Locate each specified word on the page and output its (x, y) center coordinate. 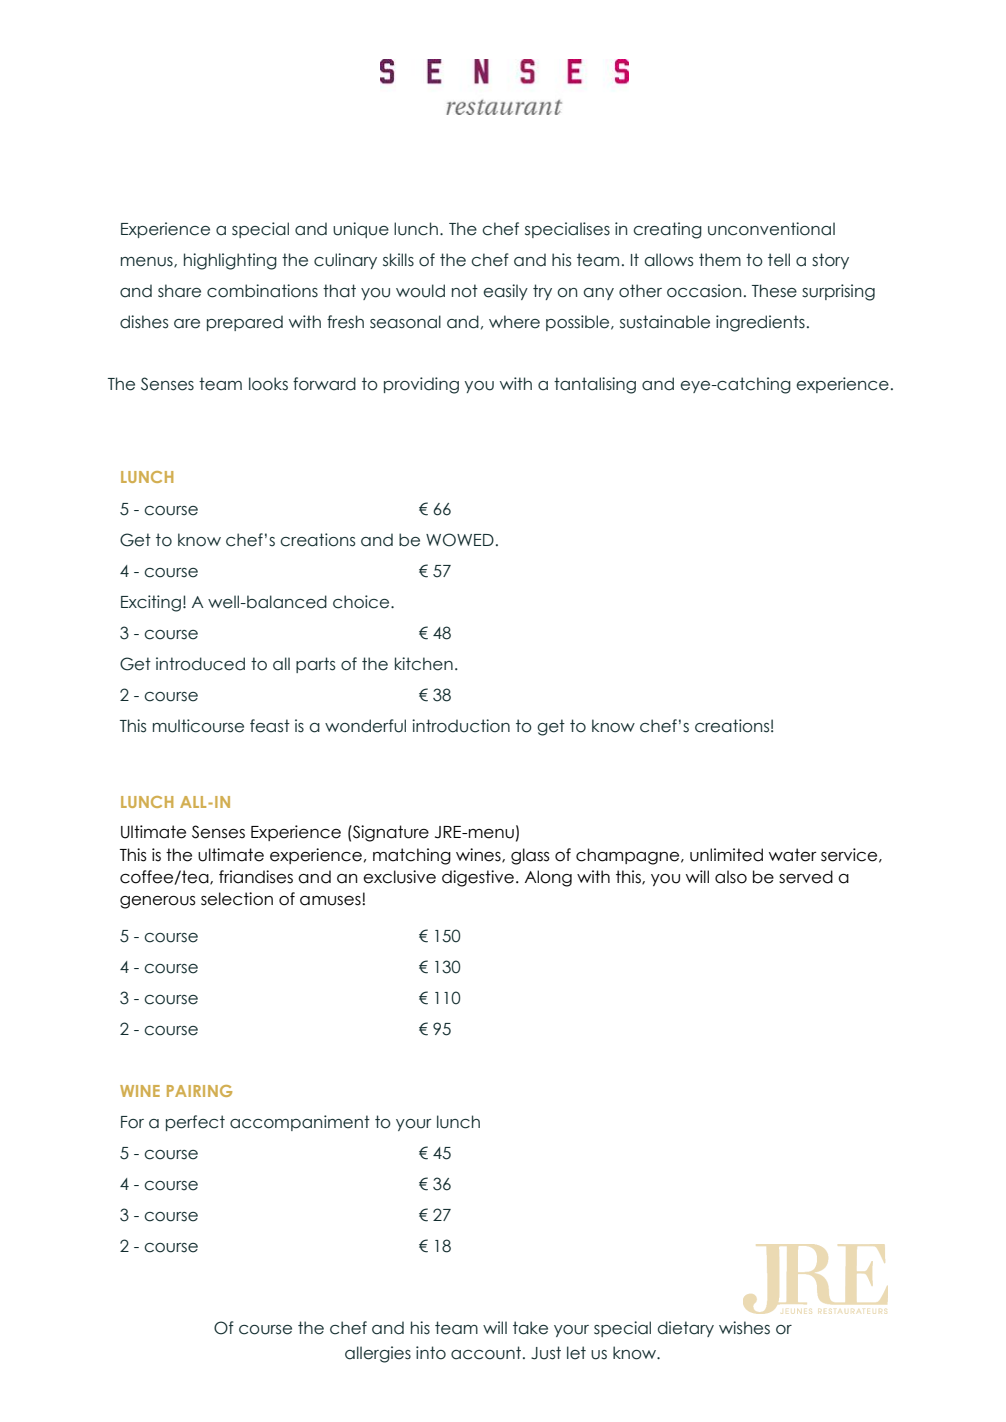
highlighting (230, 261)
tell (779, 260)
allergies (378, 1354)
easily (505, 292)
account (487, 1353)
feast (270, 726)
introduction (461, 726)
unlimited (726, 855)
